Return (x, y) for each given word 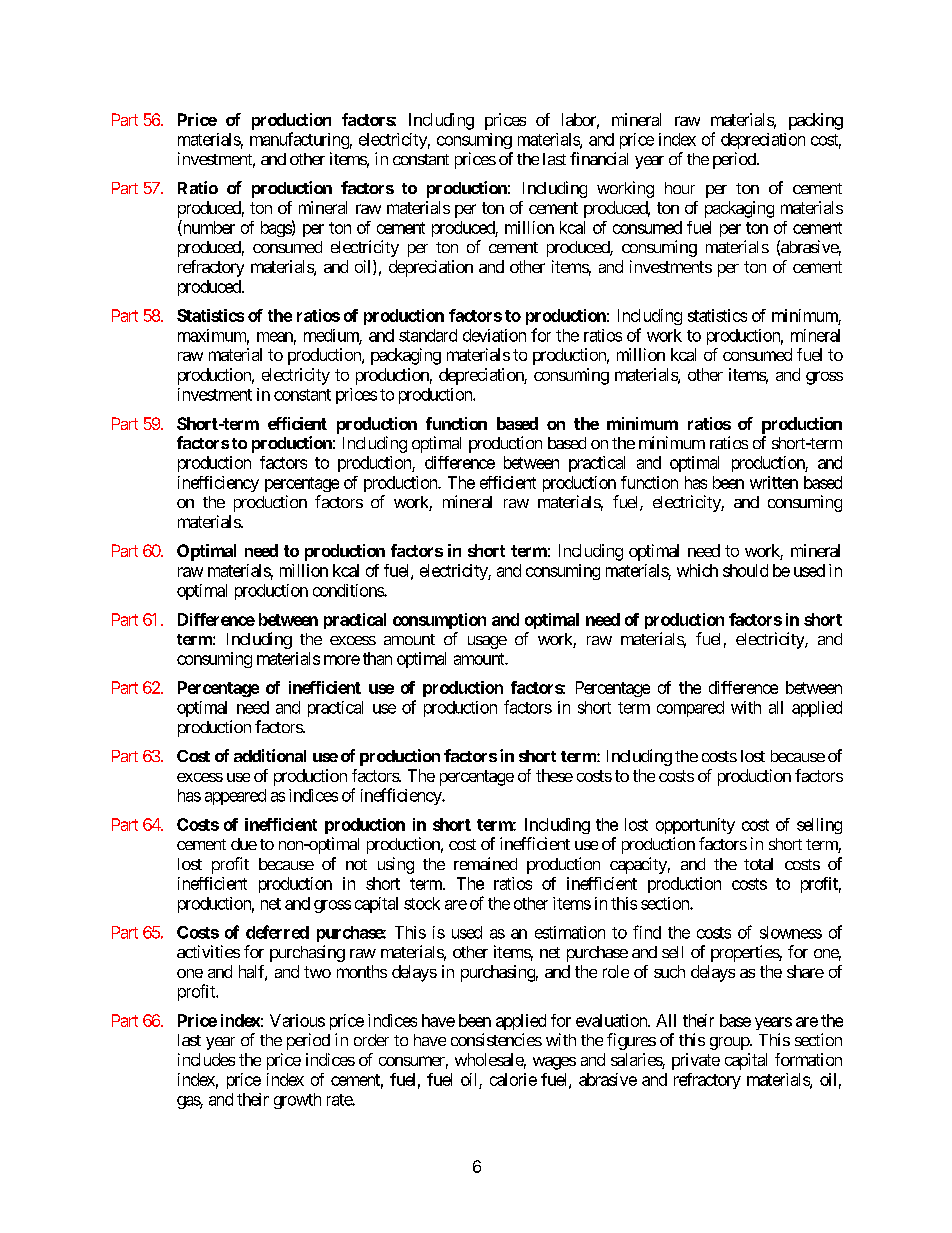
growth (297, 1101)
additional (270, 755)
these (554, 775)
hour (680, 188)
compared (690, 709)
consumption (439, 621)
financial (599, 158)
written (774, 482)
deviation (494, 335)
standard (428, 335)
